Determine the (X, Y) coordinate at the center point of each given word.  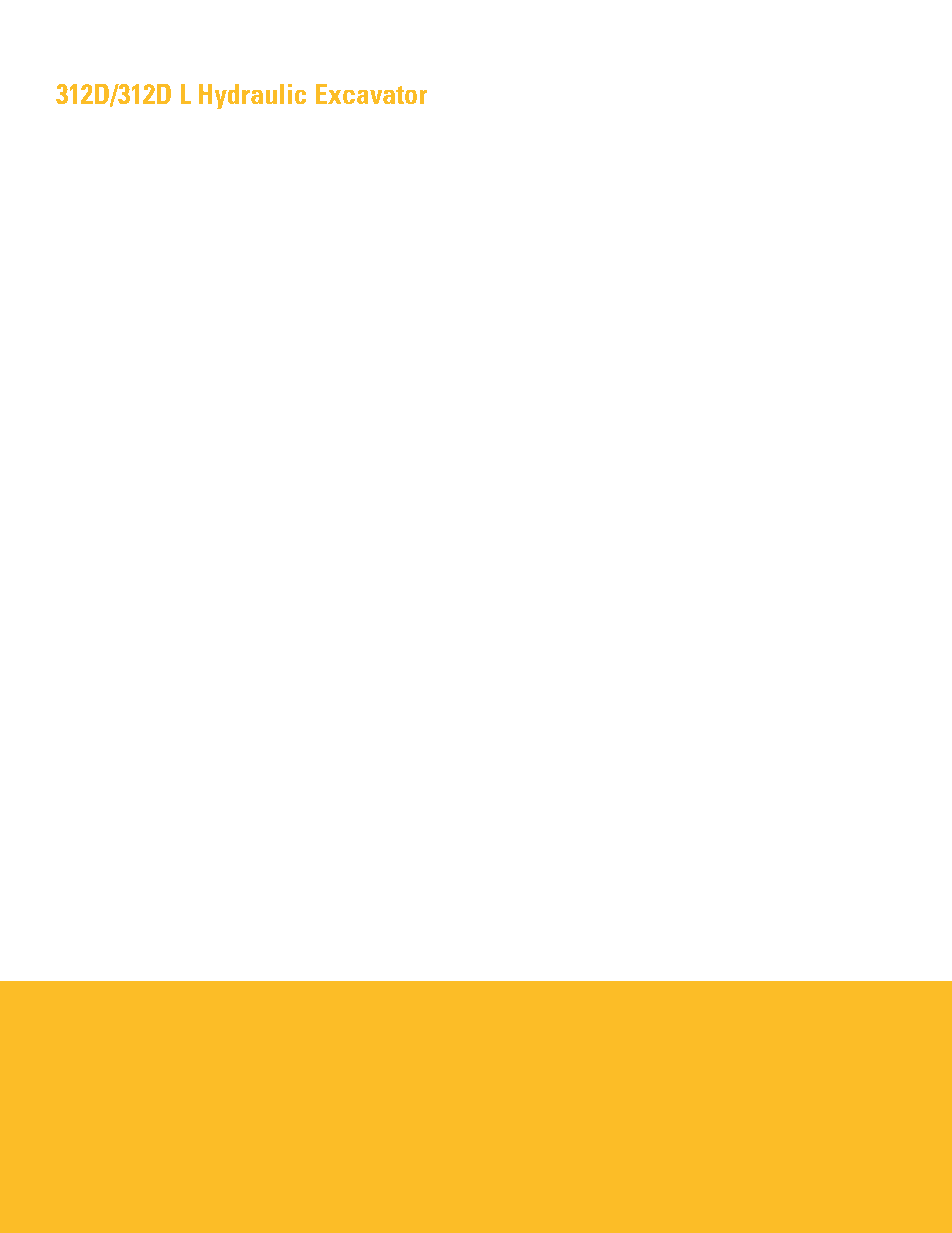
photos (533, 1075)
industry (434, 1031)
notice (380, 1074)
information (185, 1030)
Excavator (371, 94)
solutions (482, 1031)
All (169, 1118)
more (88, 1031)
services (364, 1030)
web (594, 1030)
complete (129, 1031)
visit (520, 1030)
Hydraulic (253, 97)
